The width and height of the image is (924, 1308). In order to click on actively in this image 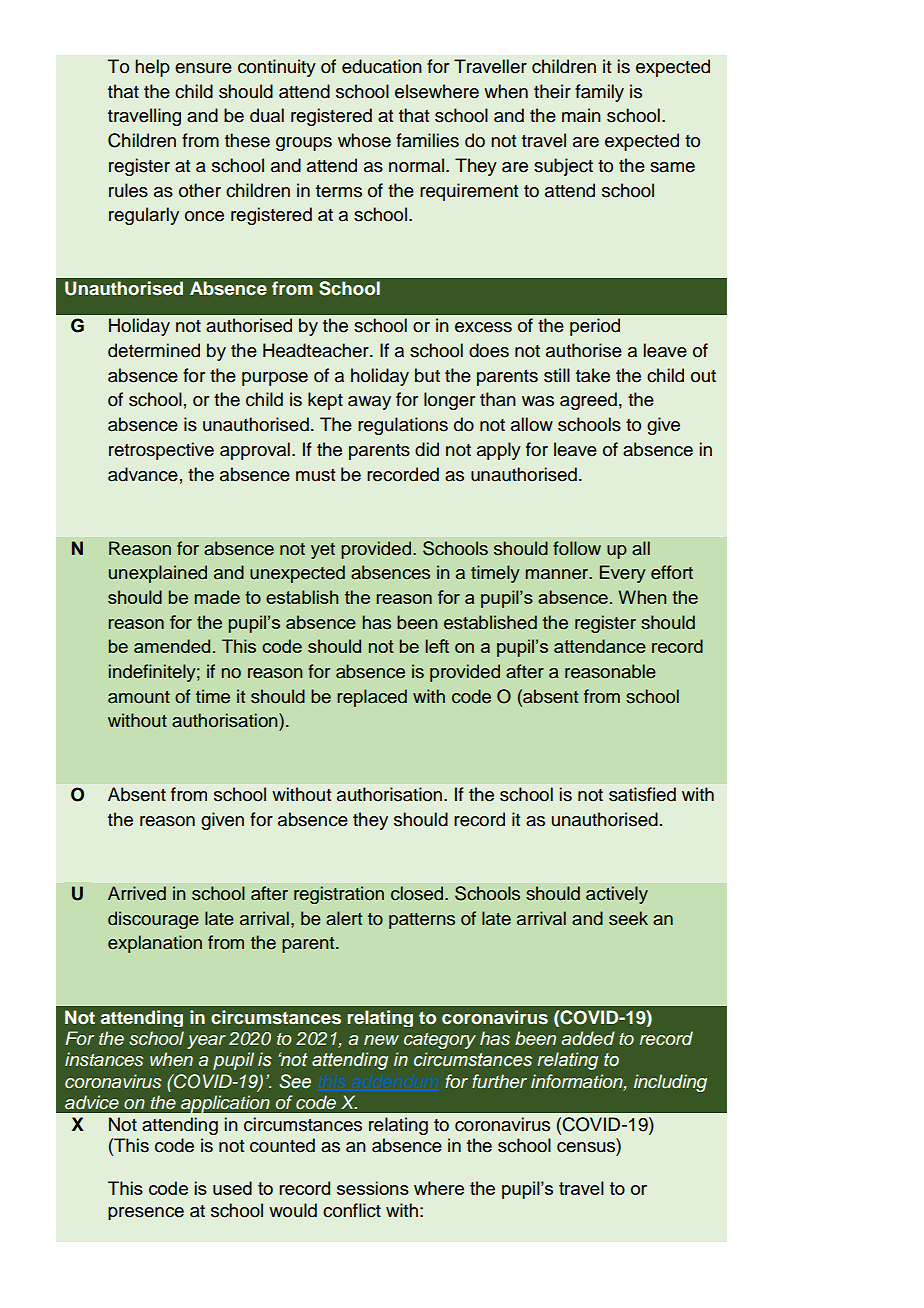, I will do `click(617, 895)`.
